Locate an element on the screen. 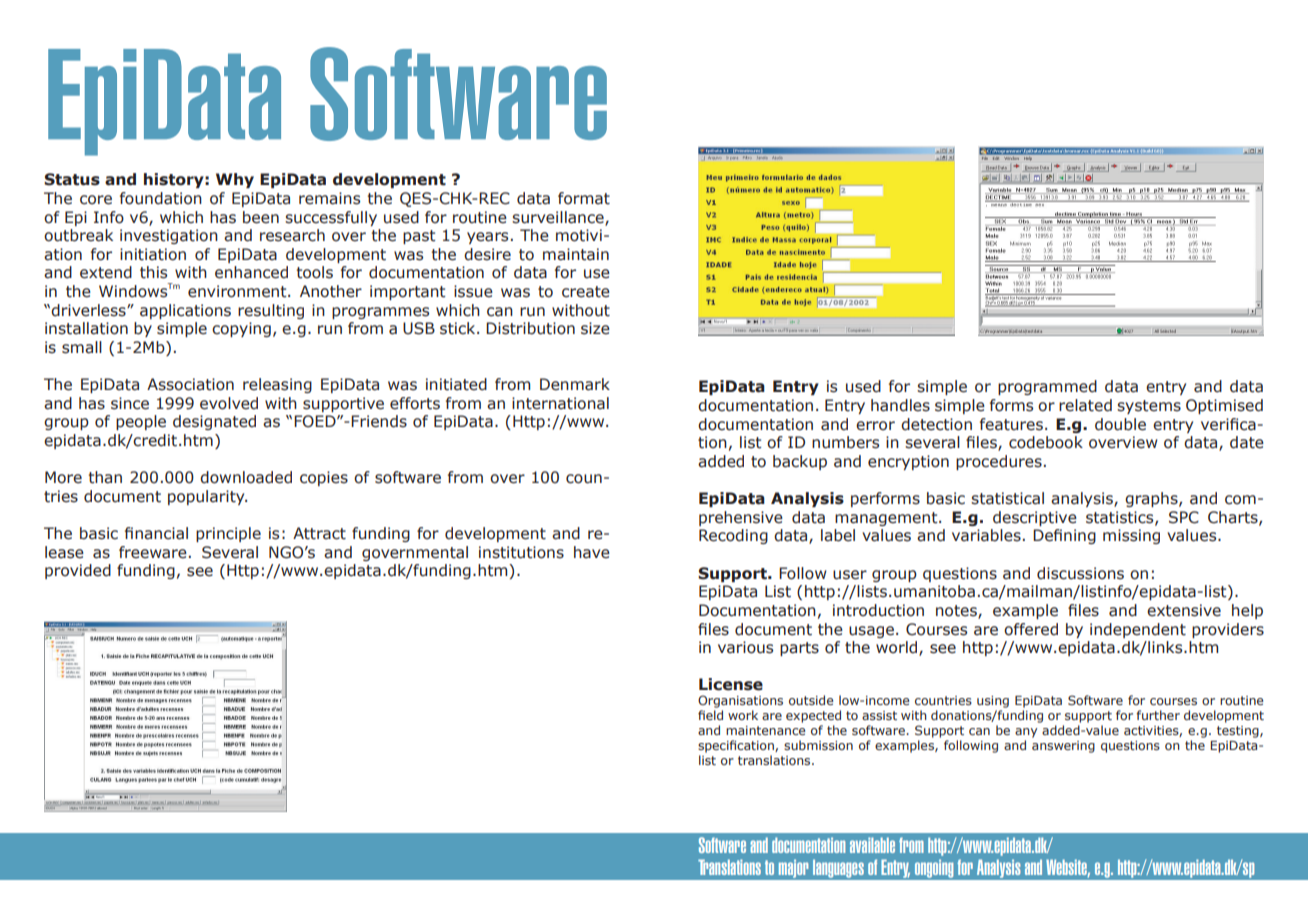 This screenshot has width=1308, height=924. eld is located at coordinates (714, 715).
